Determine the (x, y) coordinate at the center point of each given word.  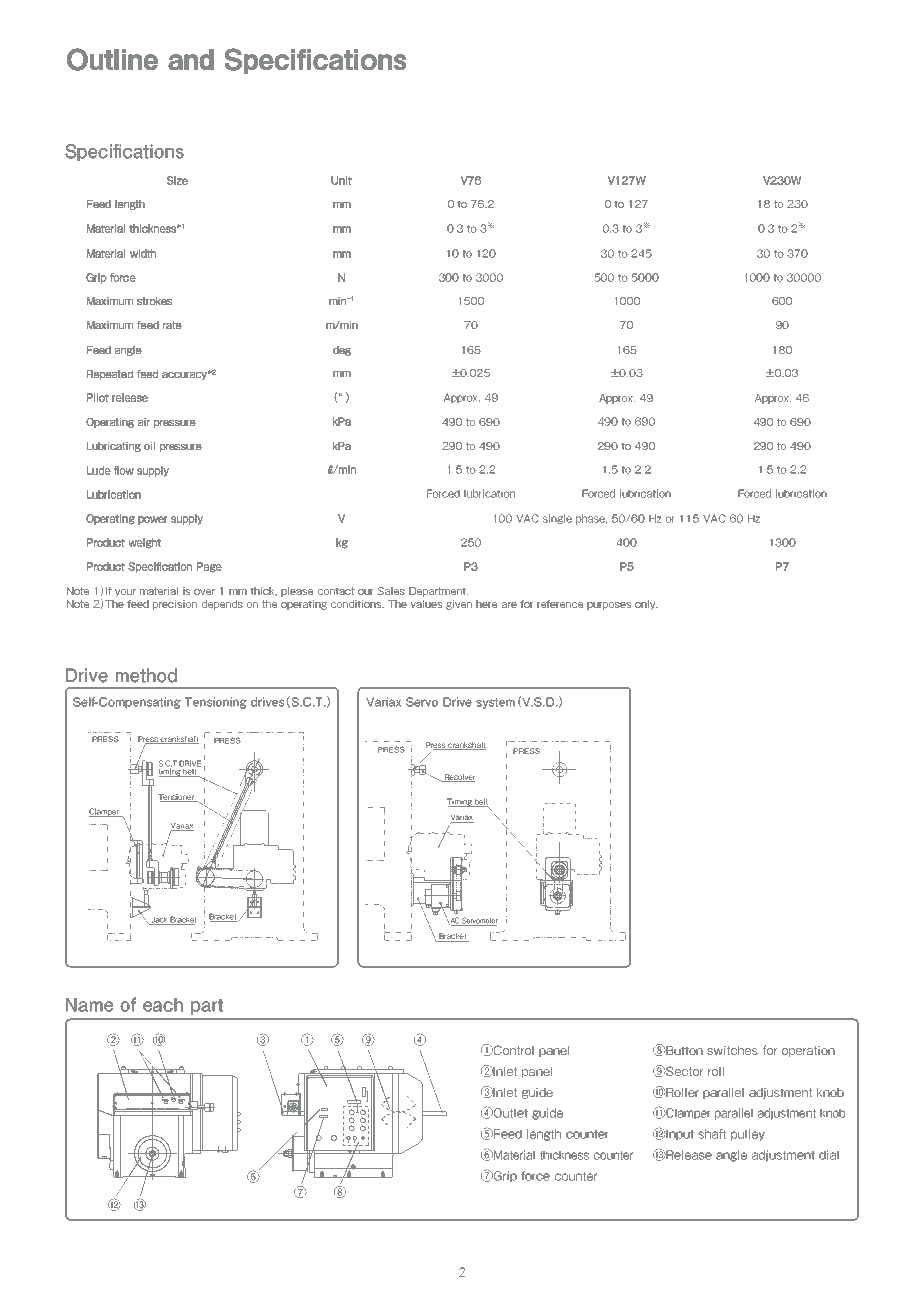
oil (149, 446)
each (163, 1005)
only (646, 605)
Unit (341, 180)
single (557, 519)
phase (591, 519)
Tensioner (177, 798)
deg (342, 351)
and (191, 59)
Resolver (459, 778)
